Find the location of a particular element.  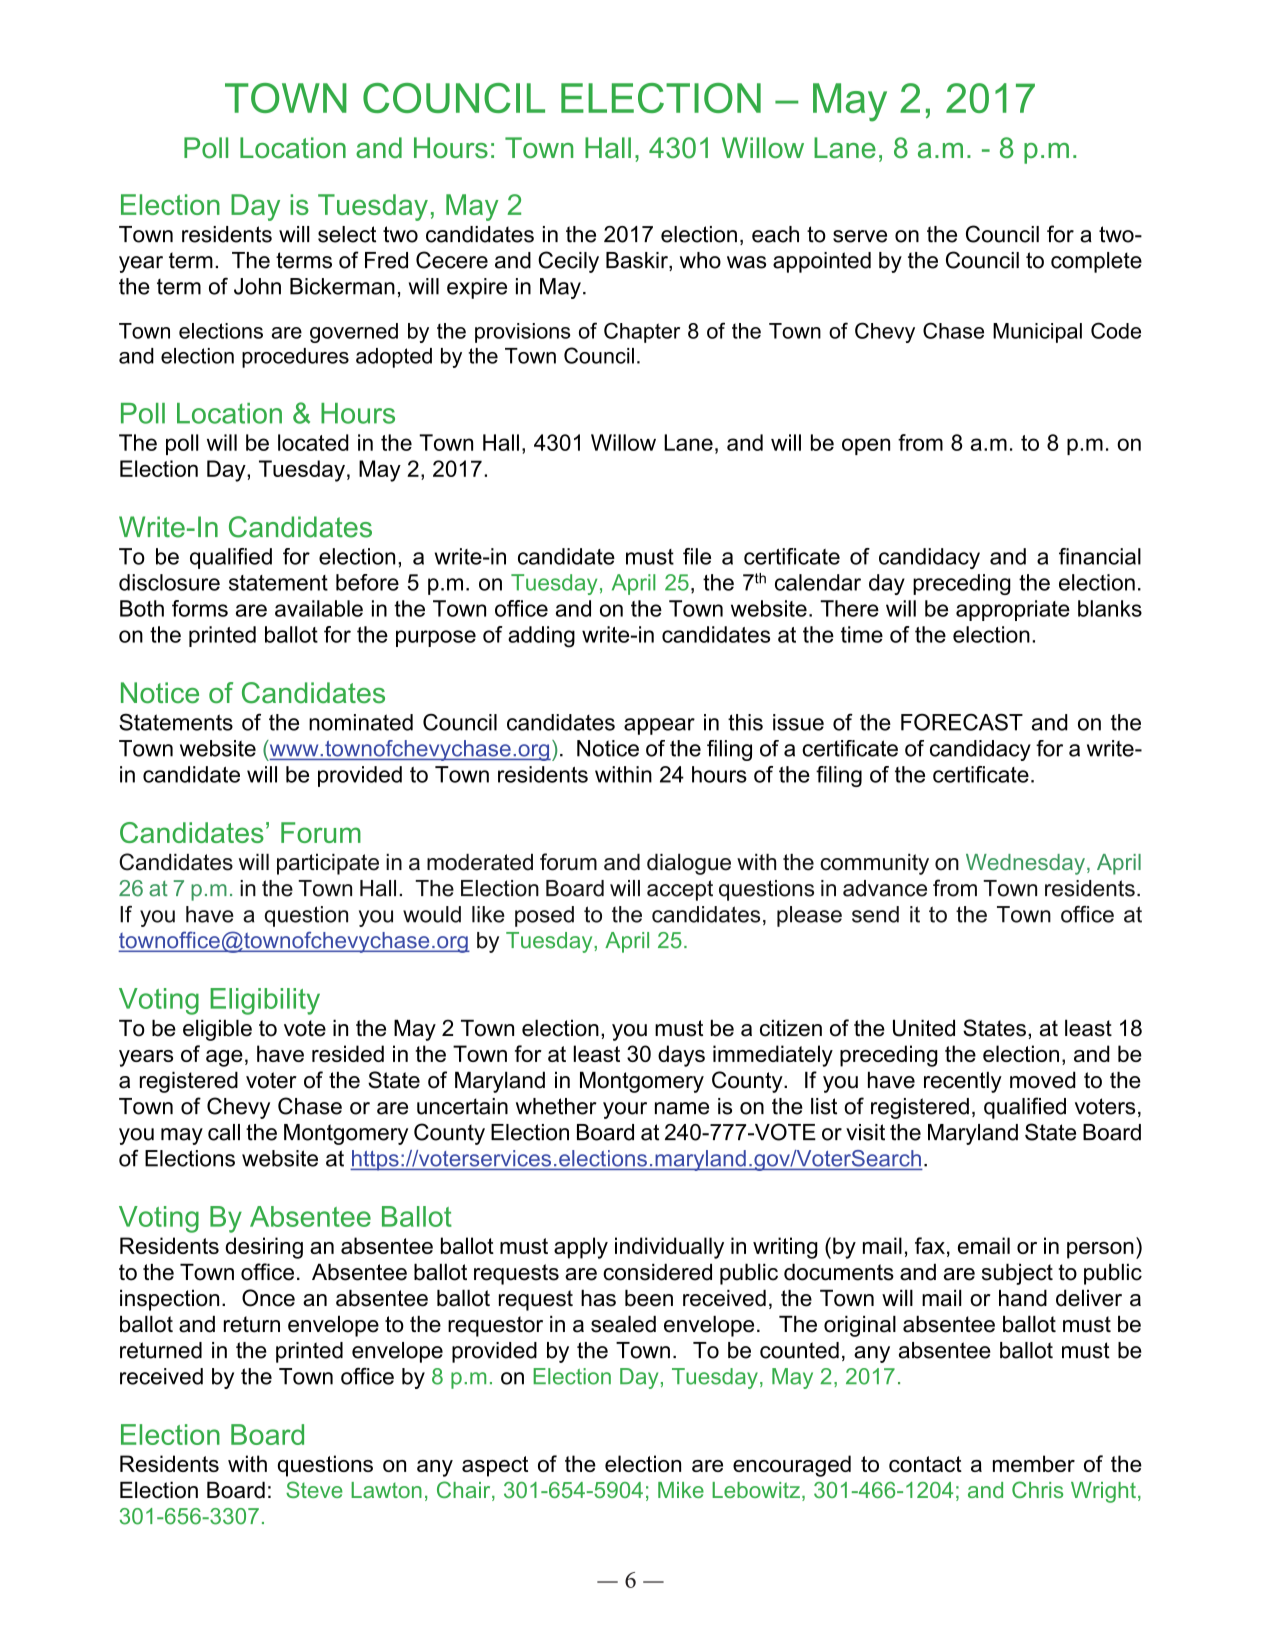

Steve is located at coordinates (314, 1489).
